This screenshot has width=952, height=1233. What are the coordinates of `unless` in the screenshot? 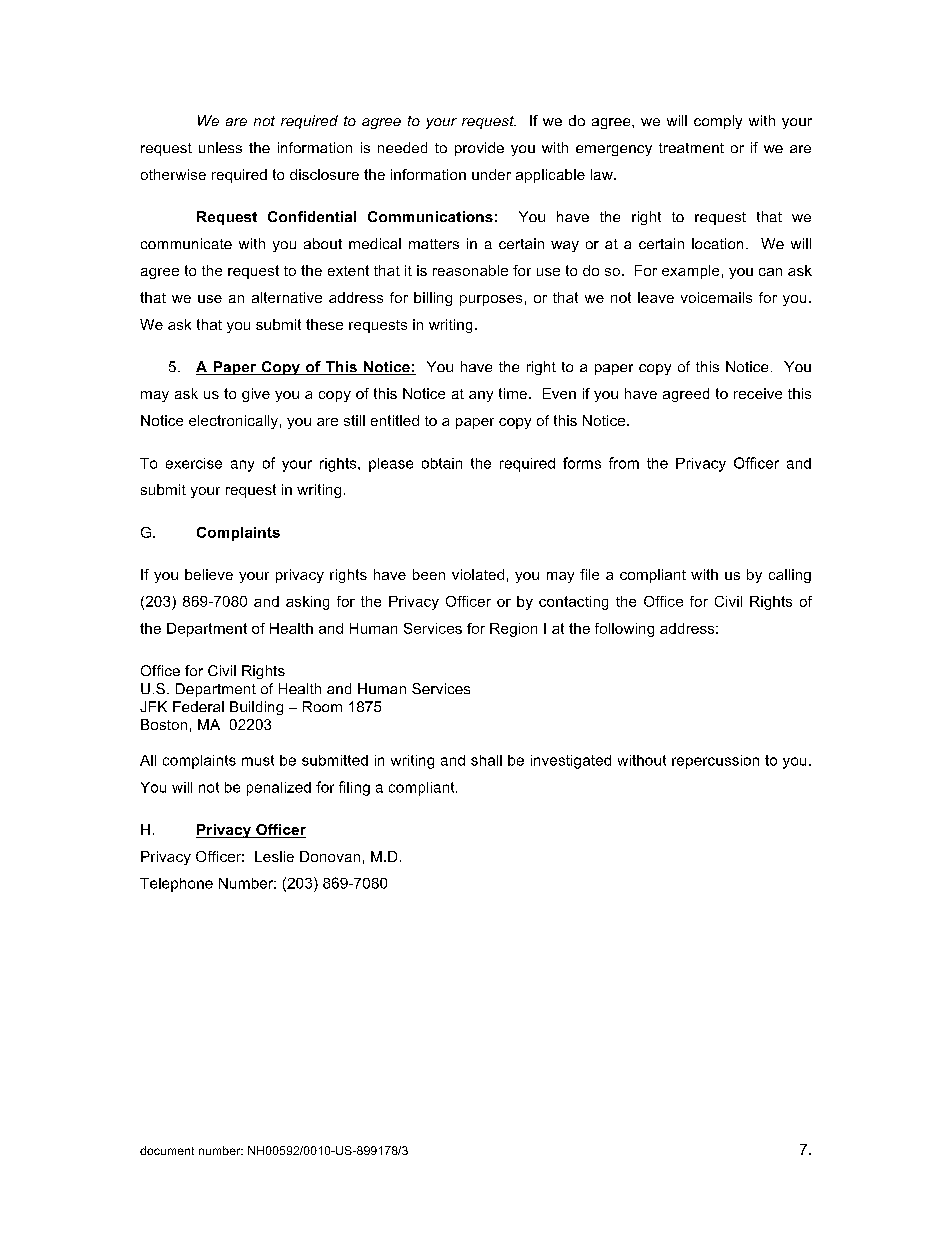 It's located at (220, 147).
